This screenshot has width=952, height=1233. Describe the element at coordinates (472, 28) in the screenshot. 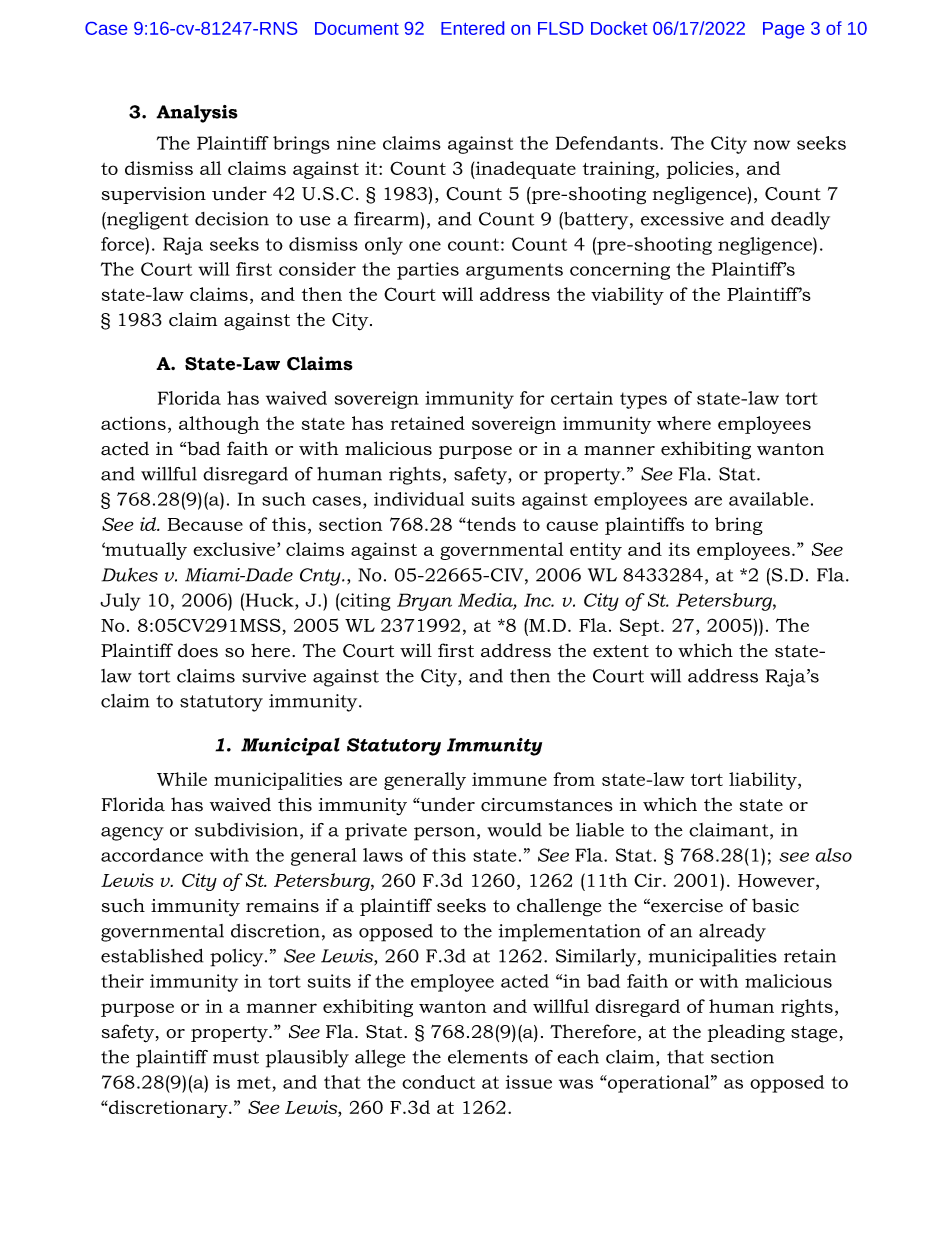

I see `Entered` at that location.
